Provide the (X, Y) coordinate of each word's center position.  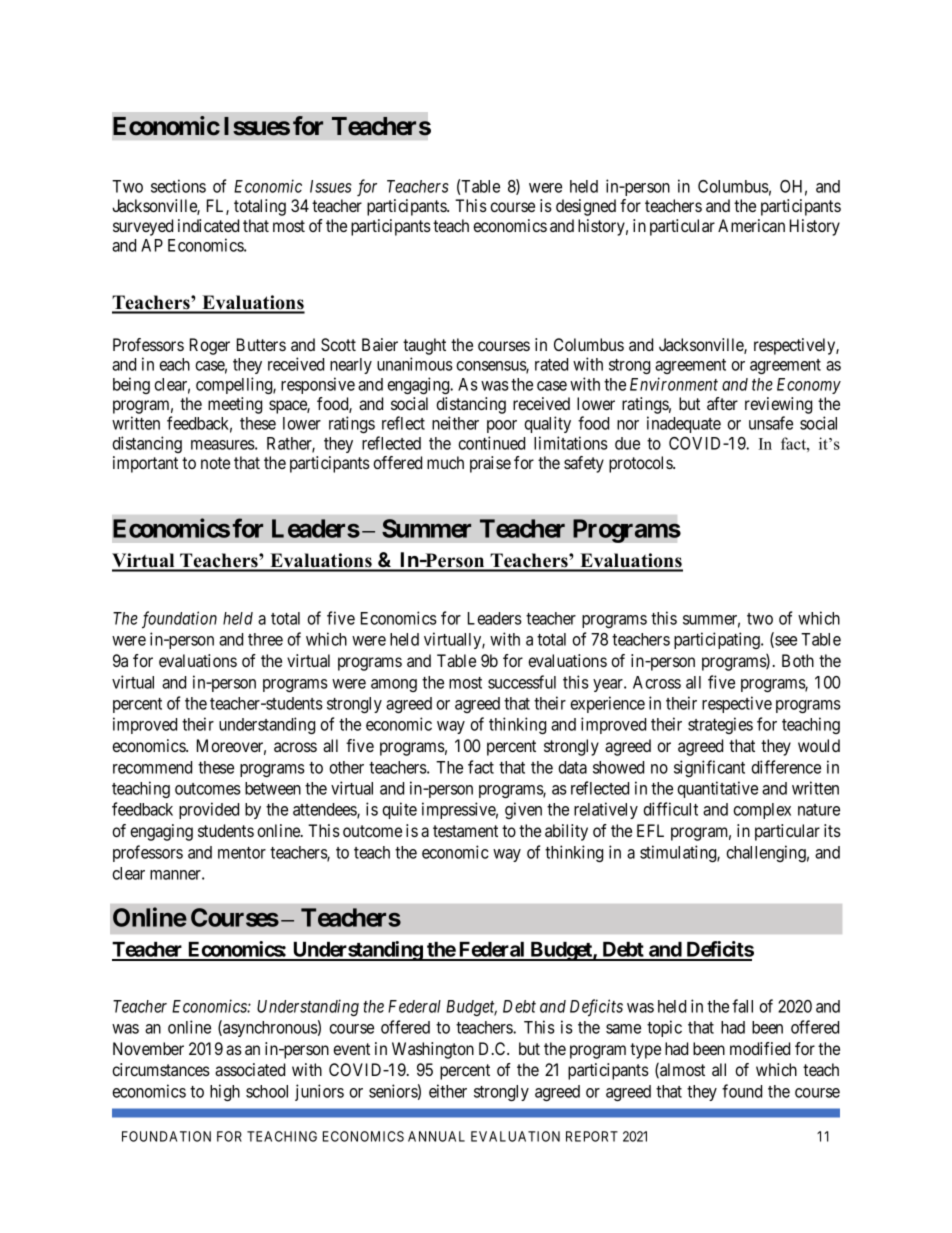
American (751, 225)
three (265, 639)
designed (586, 207)
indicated (208, 225)
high (225, 1092)
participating (718, 640)
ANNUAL (436, 1136)
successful (522, 682)
